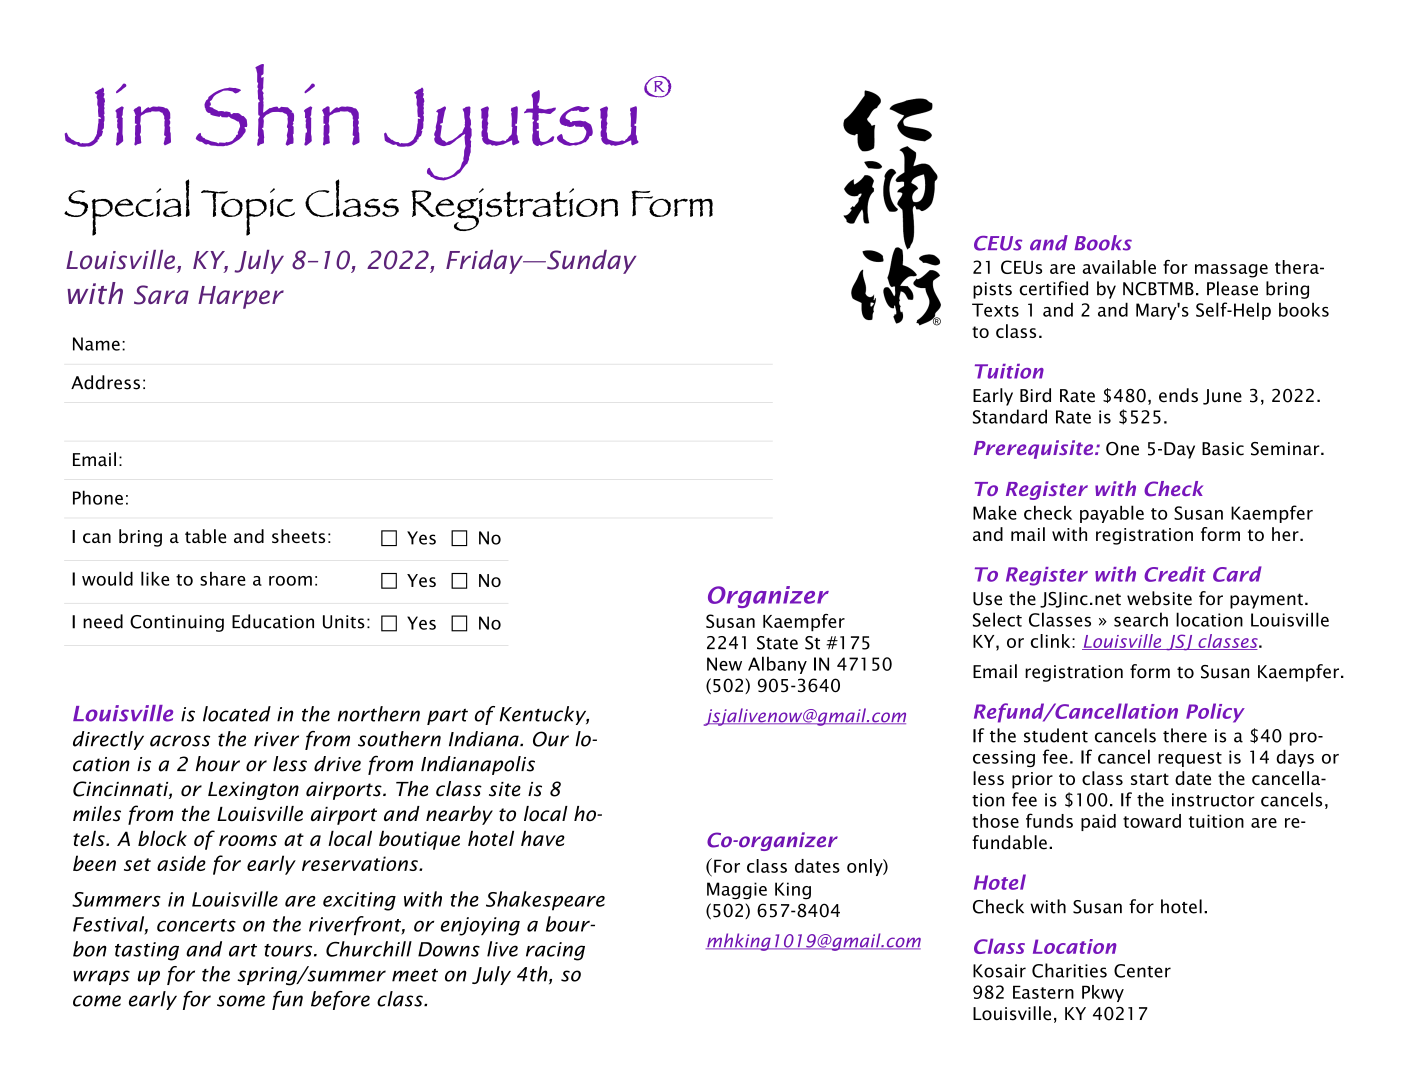 The width and height of the screenshot is (1411, 1090). Describe the element at coordinates (995, 310) in the screenshot. I see `Texts` at that location.
